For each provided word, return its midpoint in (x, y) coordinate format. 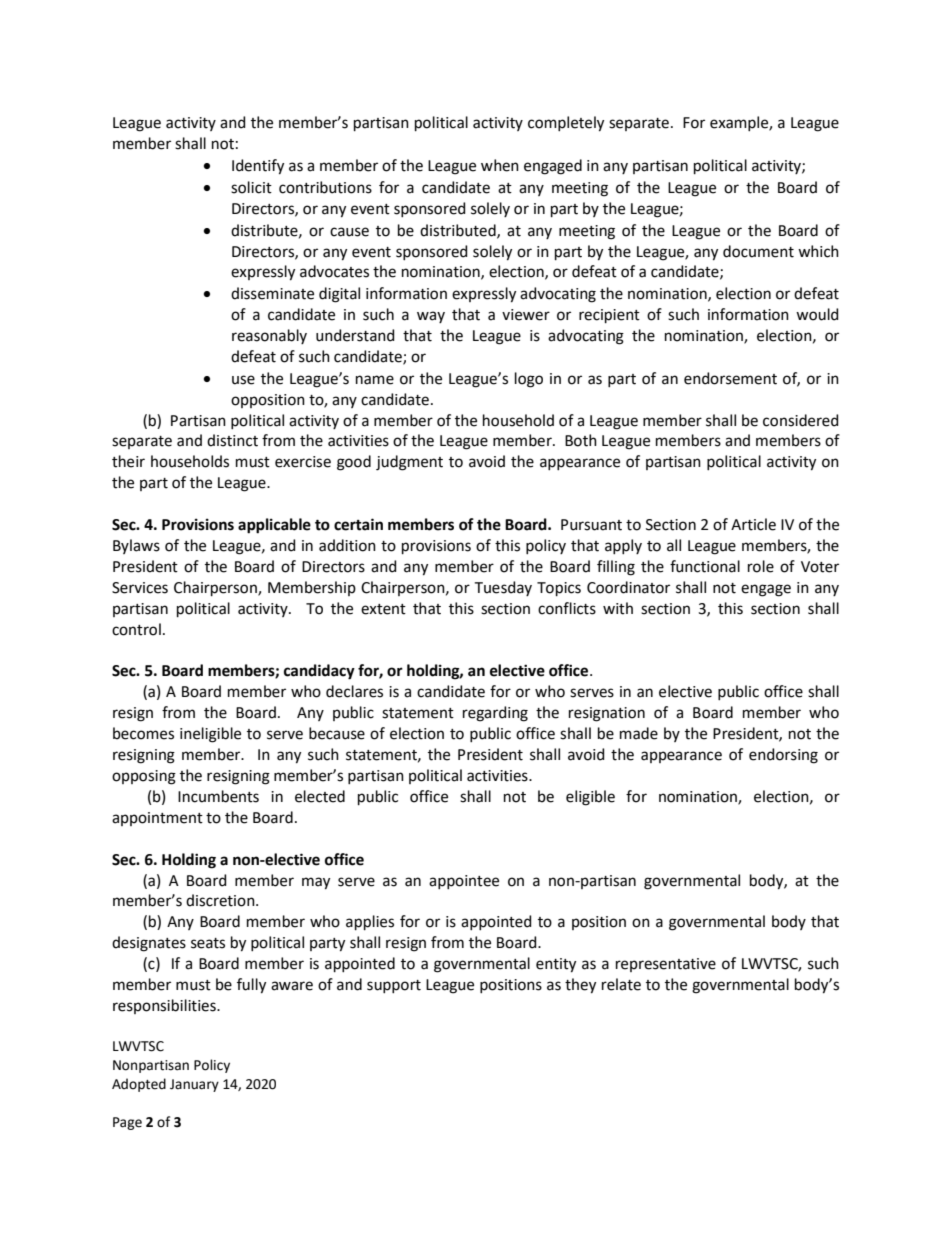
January (194, 1085)
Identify (258, 167)
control (136, 629)
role (761, 566)
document (758, 251)
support (394, 986)
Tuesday (503, 588)
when (500, 165)
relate (621, 984)
